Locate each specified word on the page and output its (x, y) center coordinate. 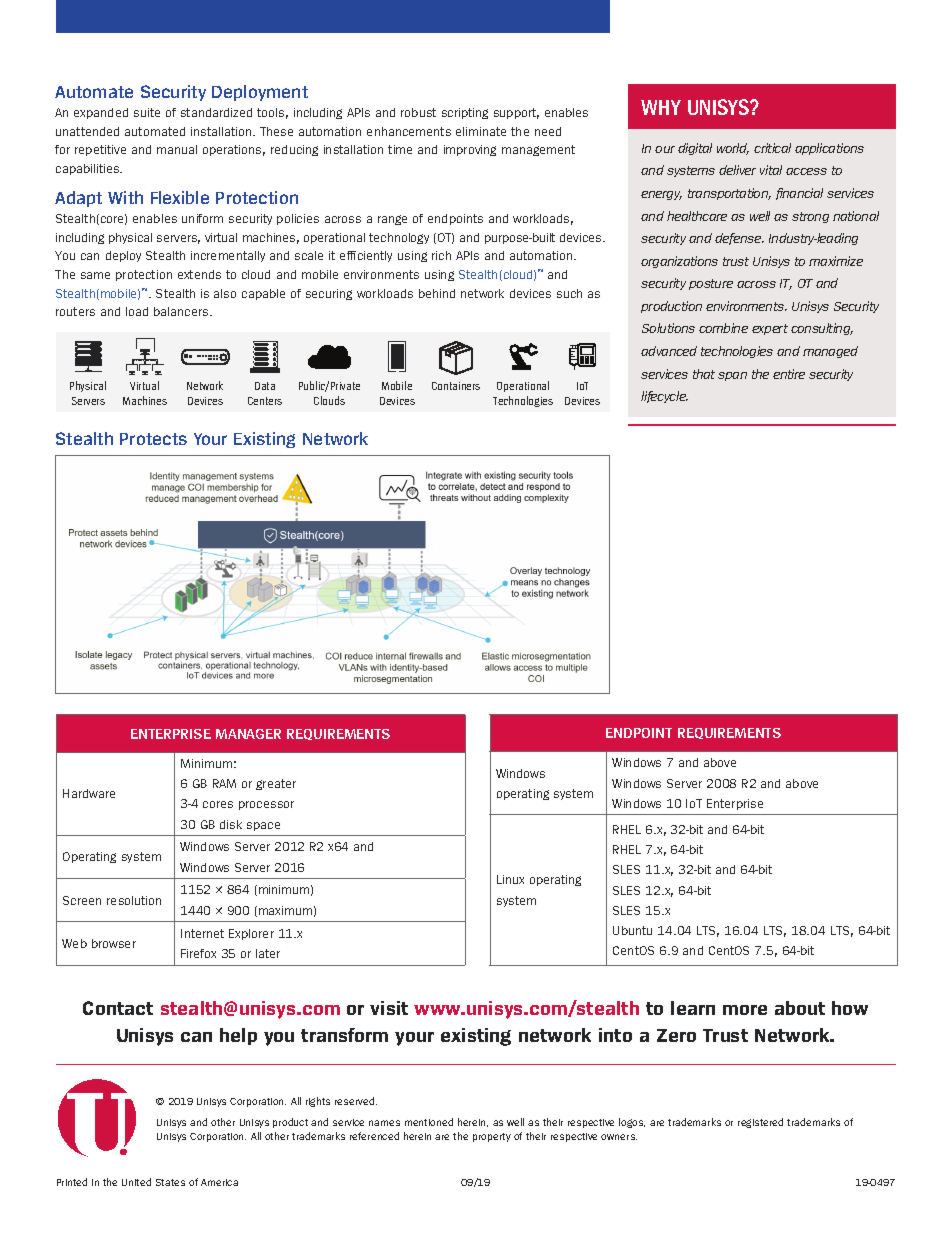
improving (470, 150)
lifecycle (664, 397)
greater (276, 784)
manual (177, 149)
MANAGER (248, 734)
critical (772, 148)
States (170, 1182)
